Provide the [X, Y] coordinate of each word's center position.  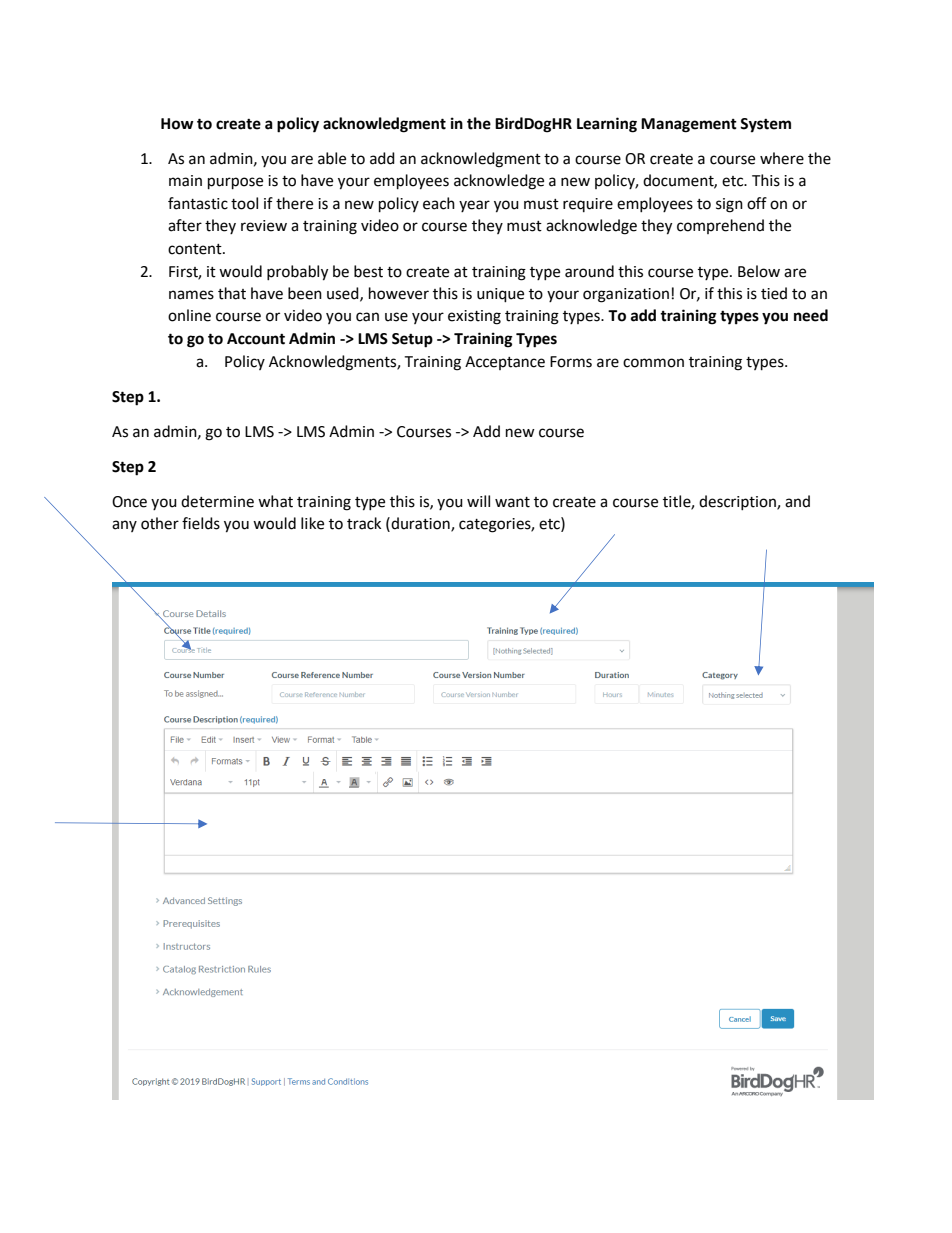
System [765, 125]
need [811, 315]
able [332, 158]
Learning [607, 125]
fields [201, 523]
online [189, 315]
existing [474, 317]
